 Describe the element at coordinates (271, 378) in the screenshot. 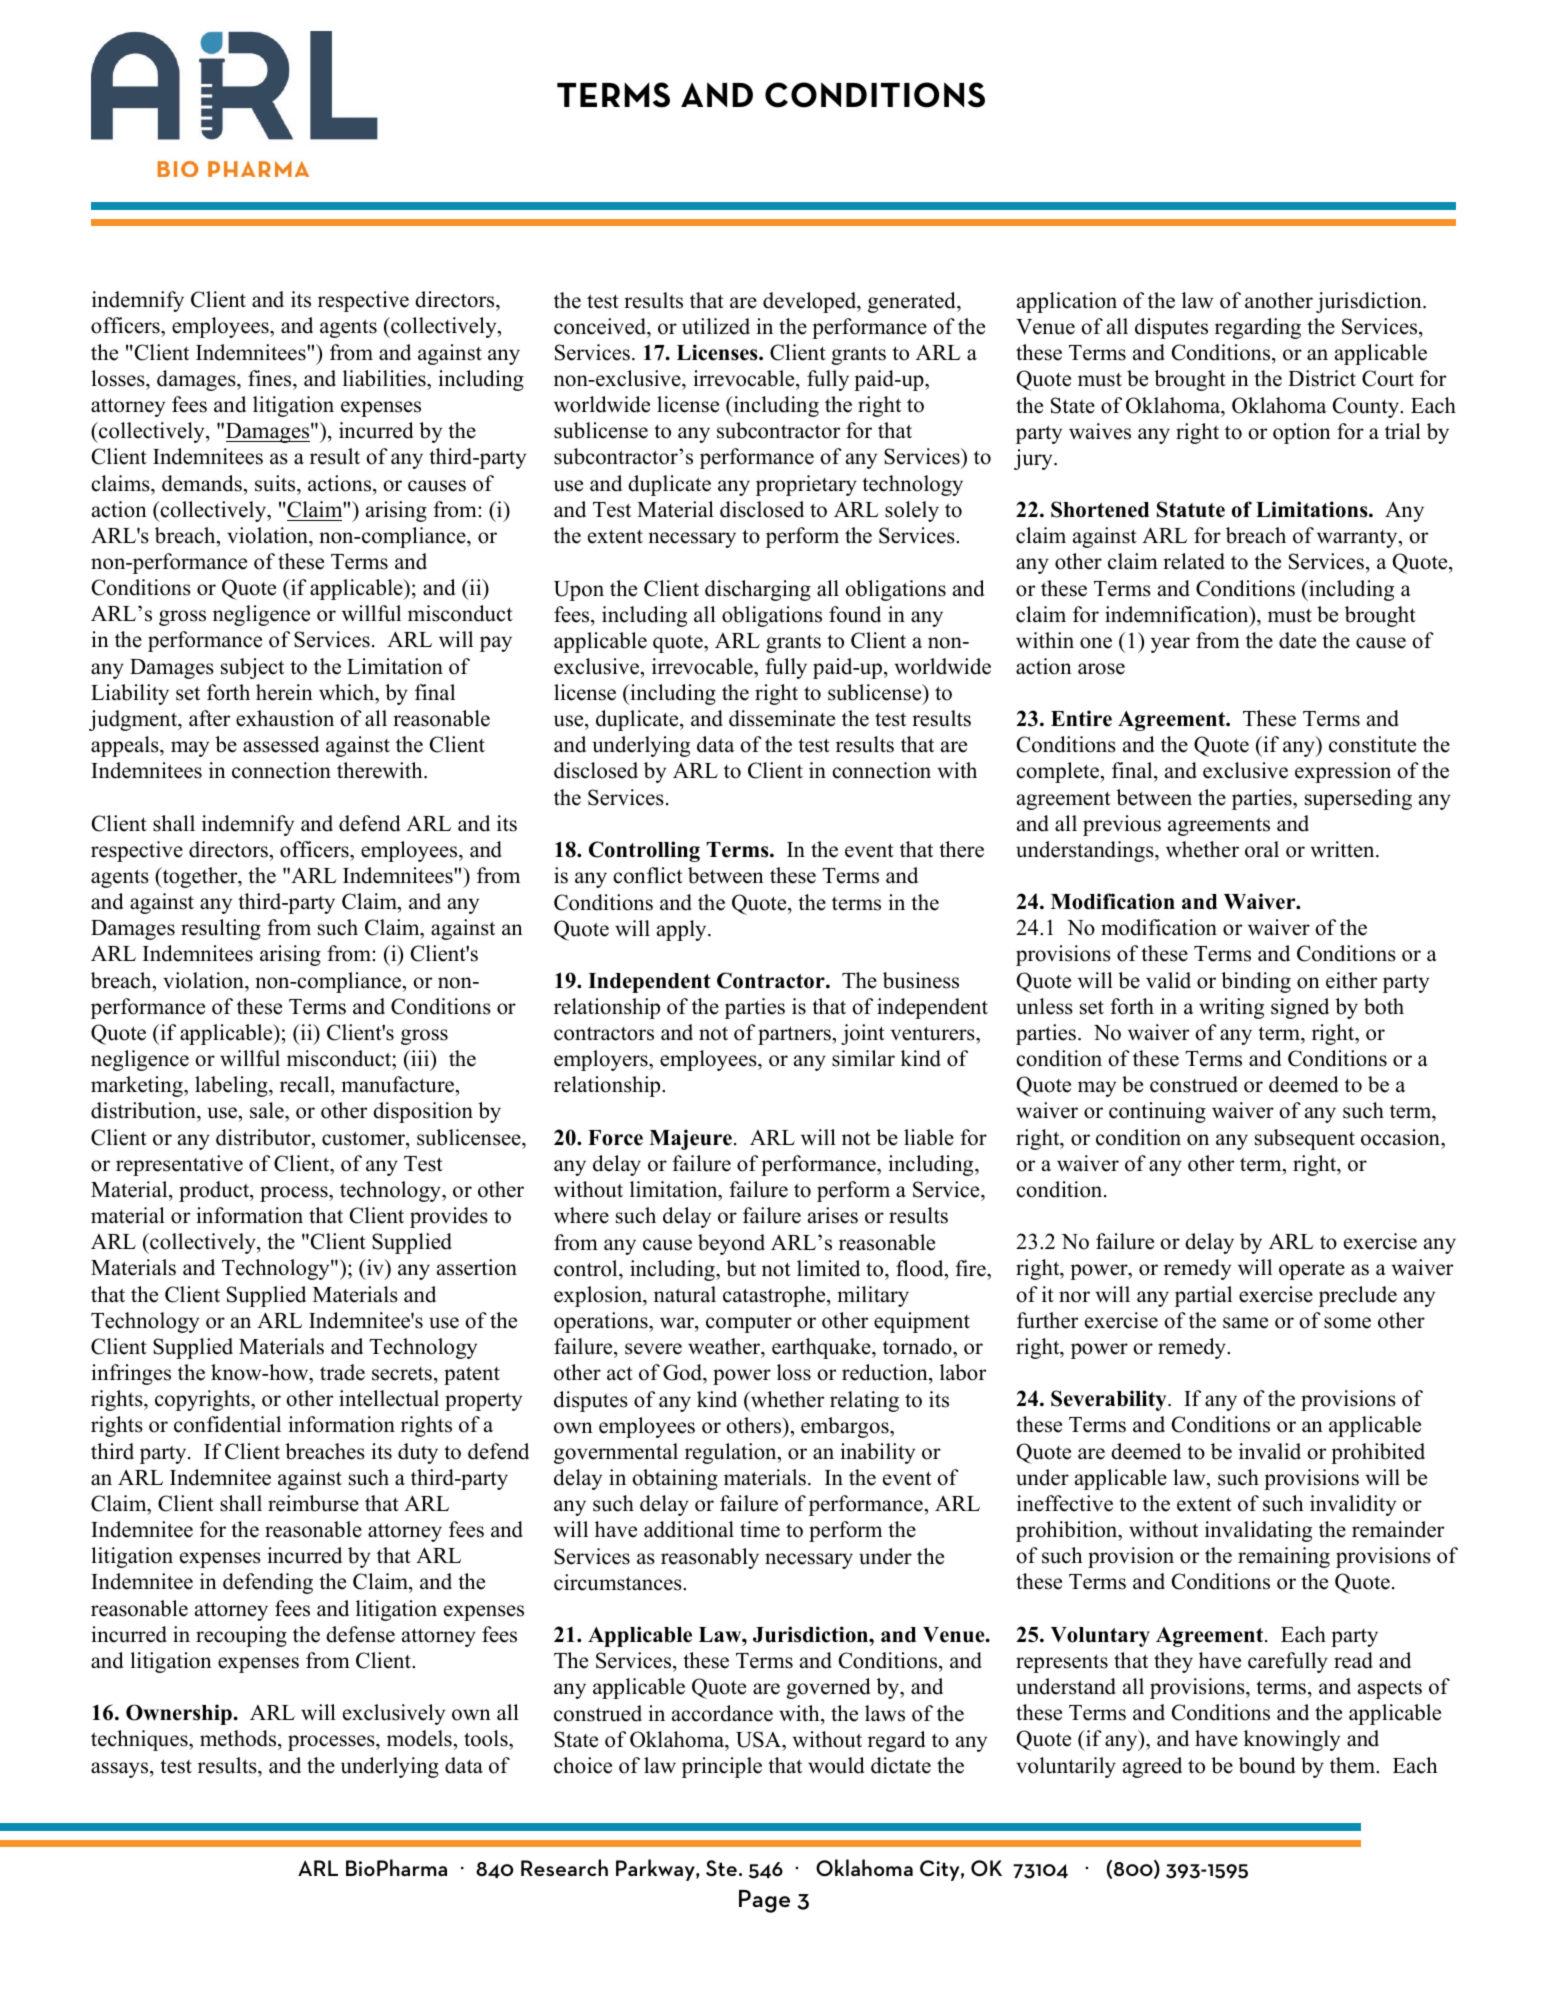

I see `fines` at that location.
